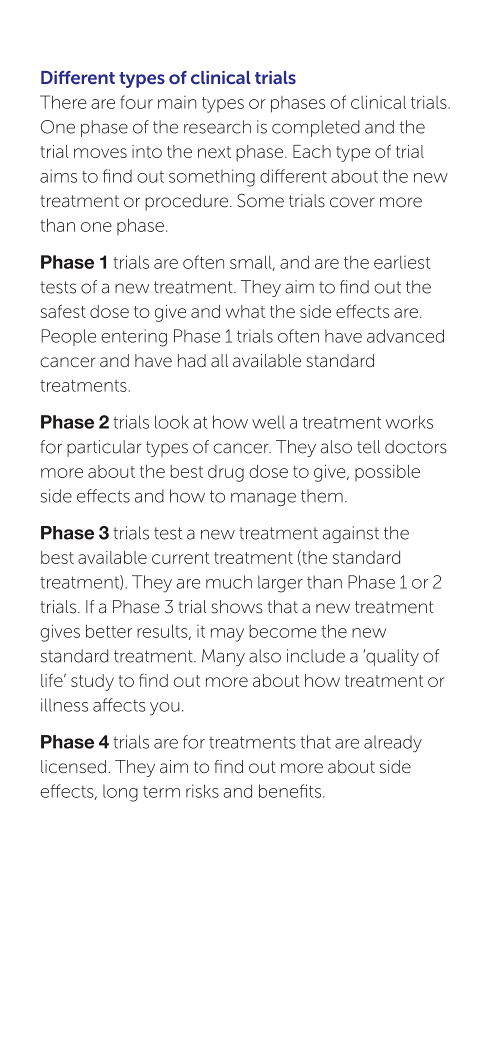  I want to click on earliest, so click(402, 262).
